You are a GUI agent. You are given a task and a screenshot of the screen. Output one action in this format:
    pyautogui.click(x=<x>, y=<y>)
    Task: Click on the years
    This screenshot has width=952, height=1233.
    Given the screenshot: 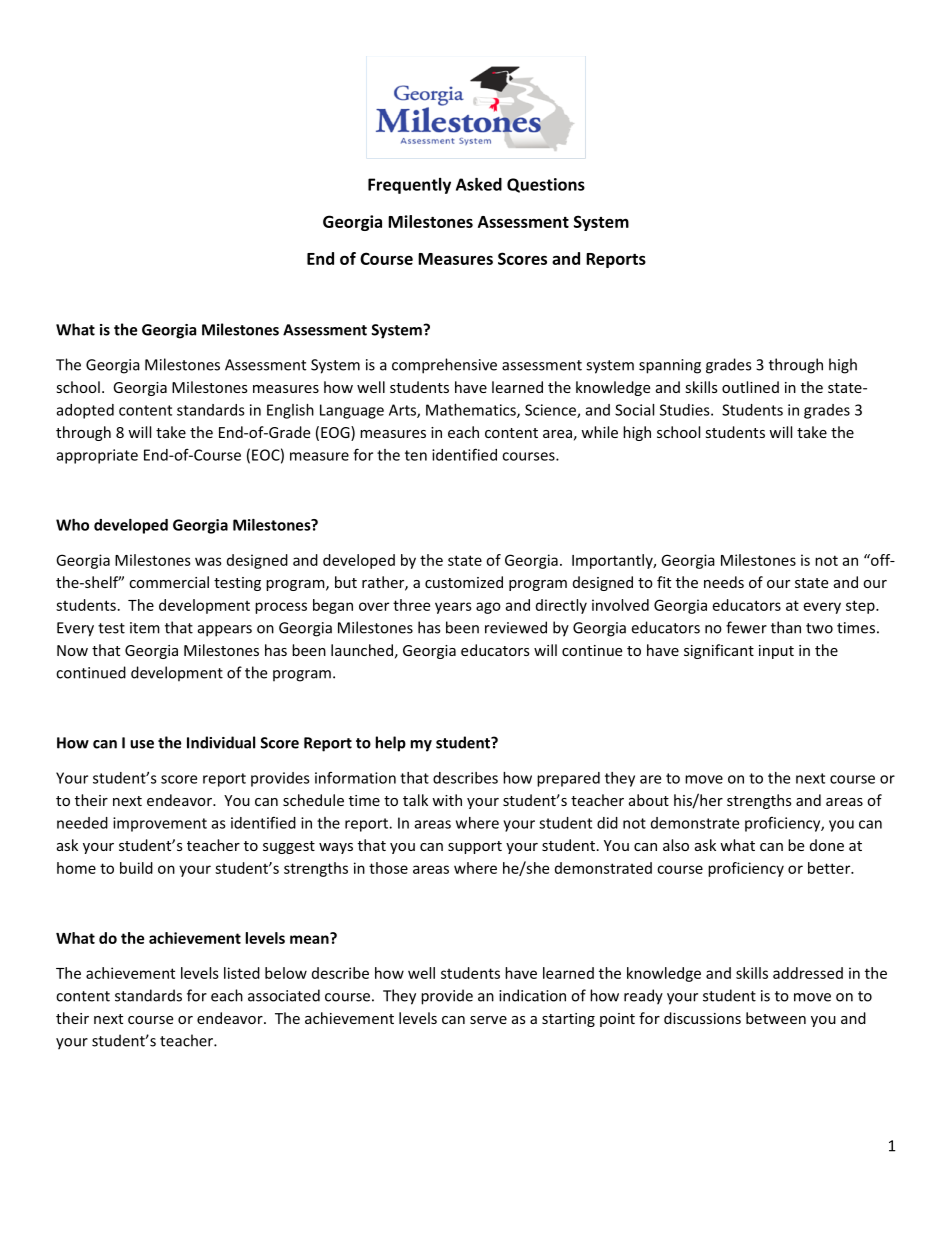 What is the action you would take?
    pyautogui.click(x=453, y=608)
